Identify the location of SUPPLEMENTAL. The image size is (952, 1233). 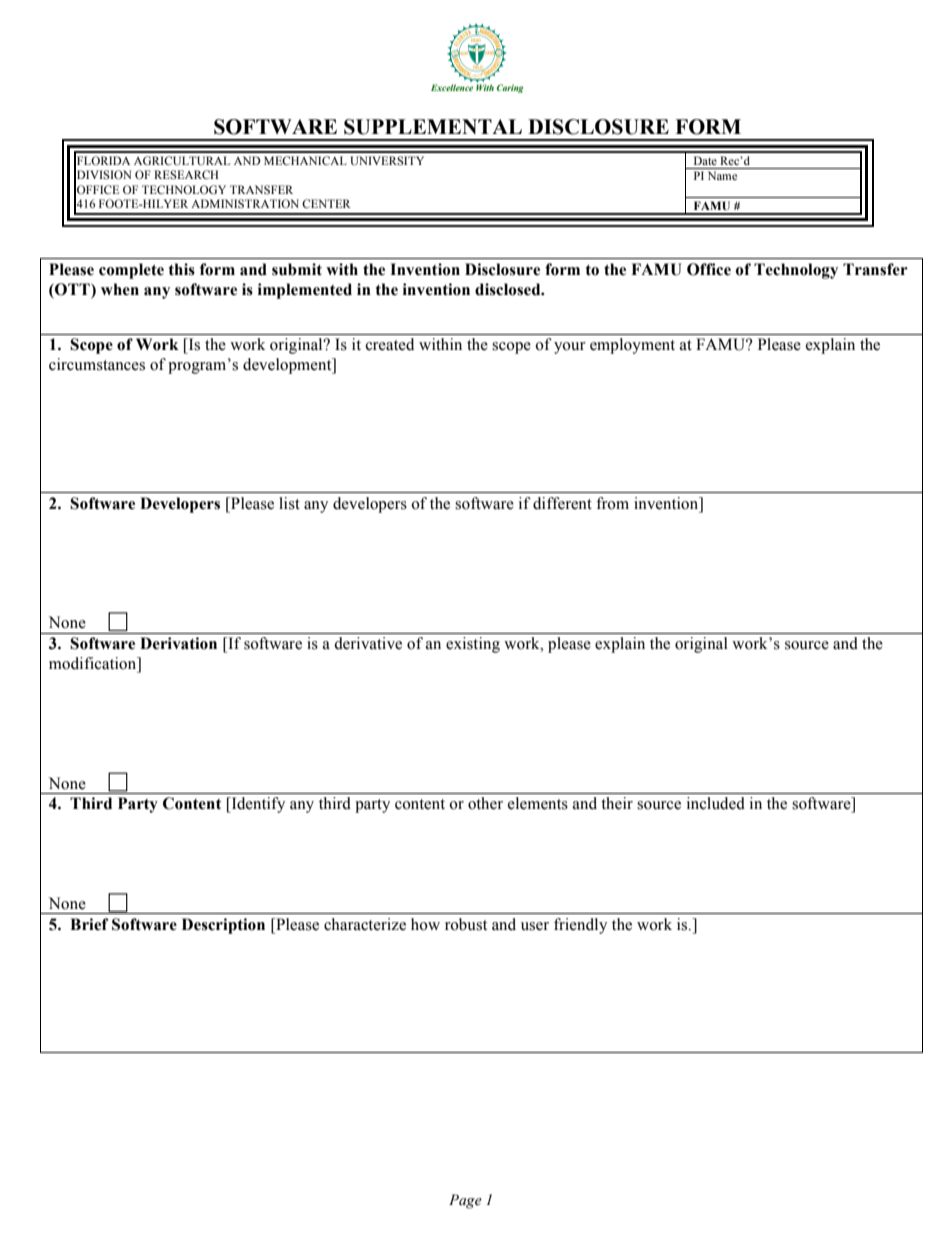
(433, 127).
